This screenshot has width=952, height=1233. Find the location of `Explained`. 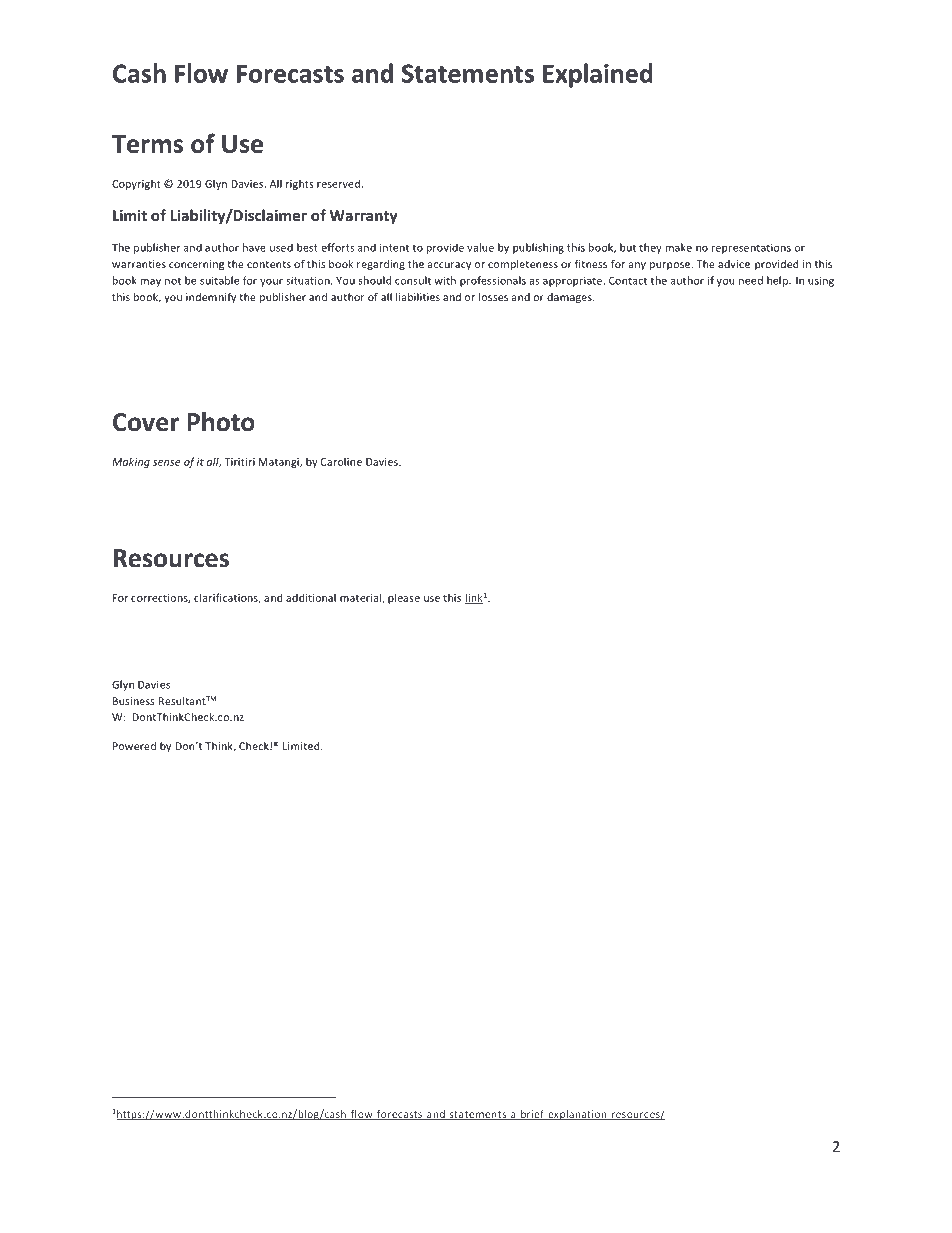

Explained is located at coordinates (598, 75).
